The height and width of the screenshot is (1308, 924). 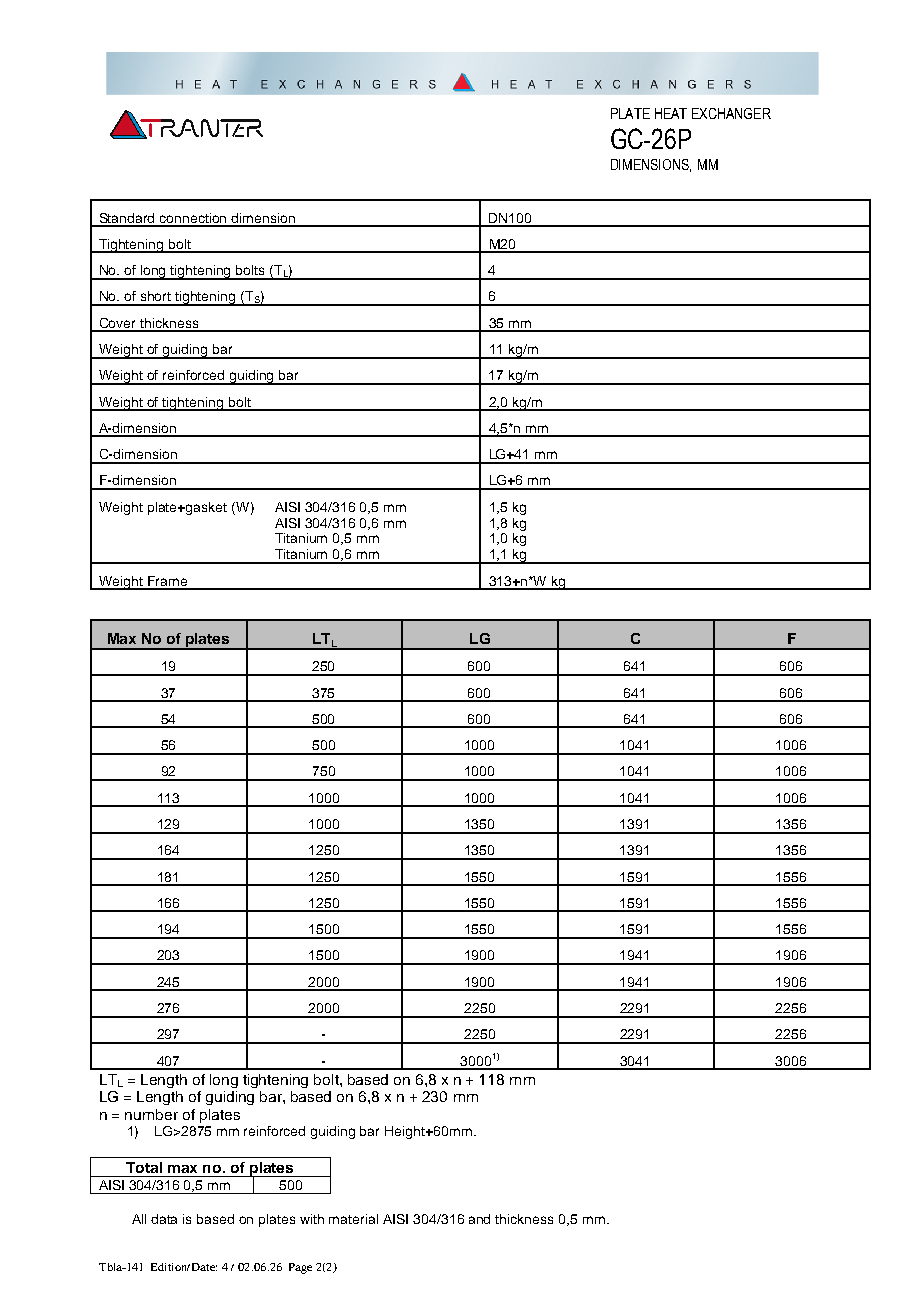 What do you see at coordinates (353, 1219) in the screenshot?
I see `material` at bounding box center [353, 1219].
